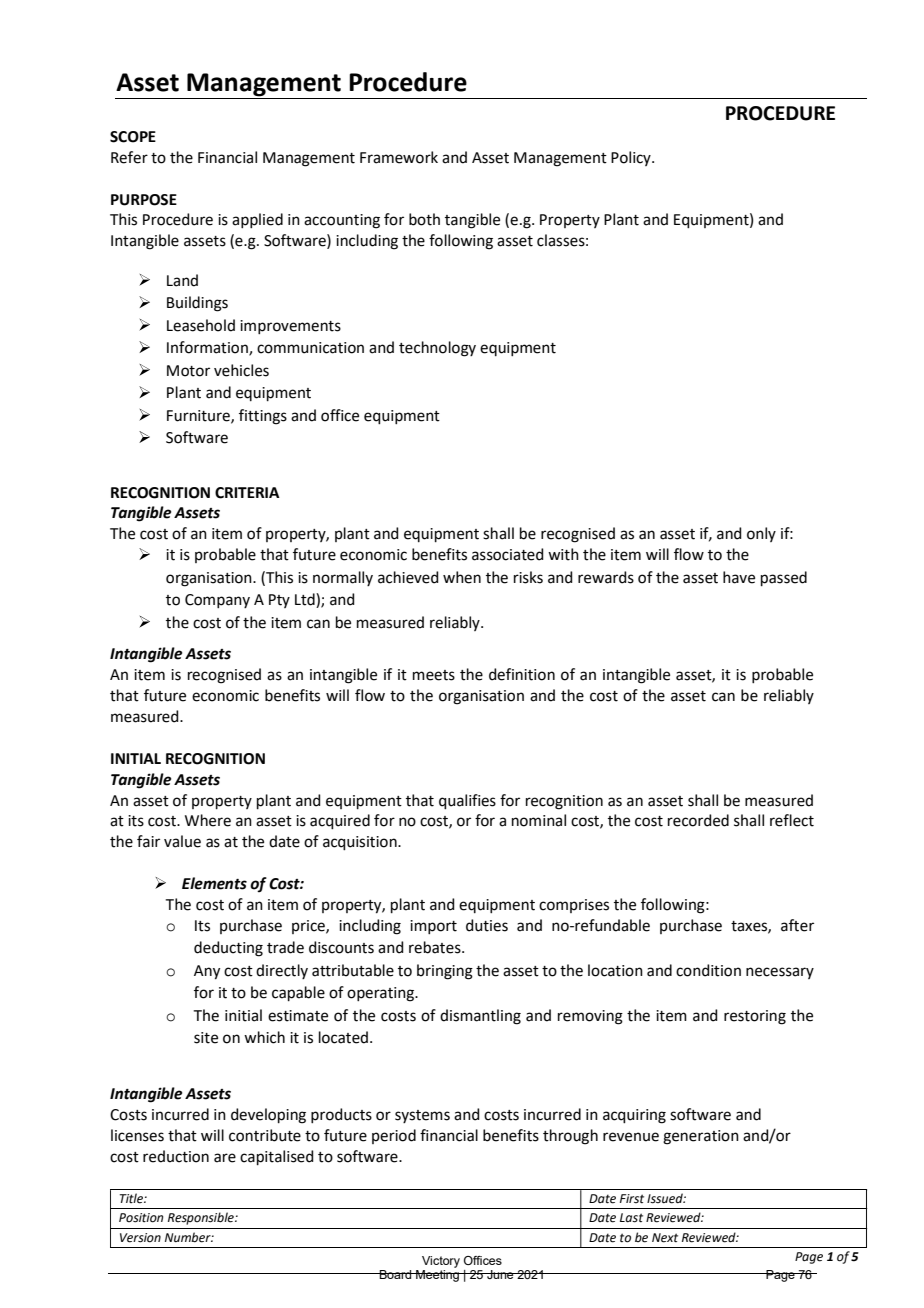  Describe the element at coordinates (140, 1238) in the page. I see `Version` at that location.
